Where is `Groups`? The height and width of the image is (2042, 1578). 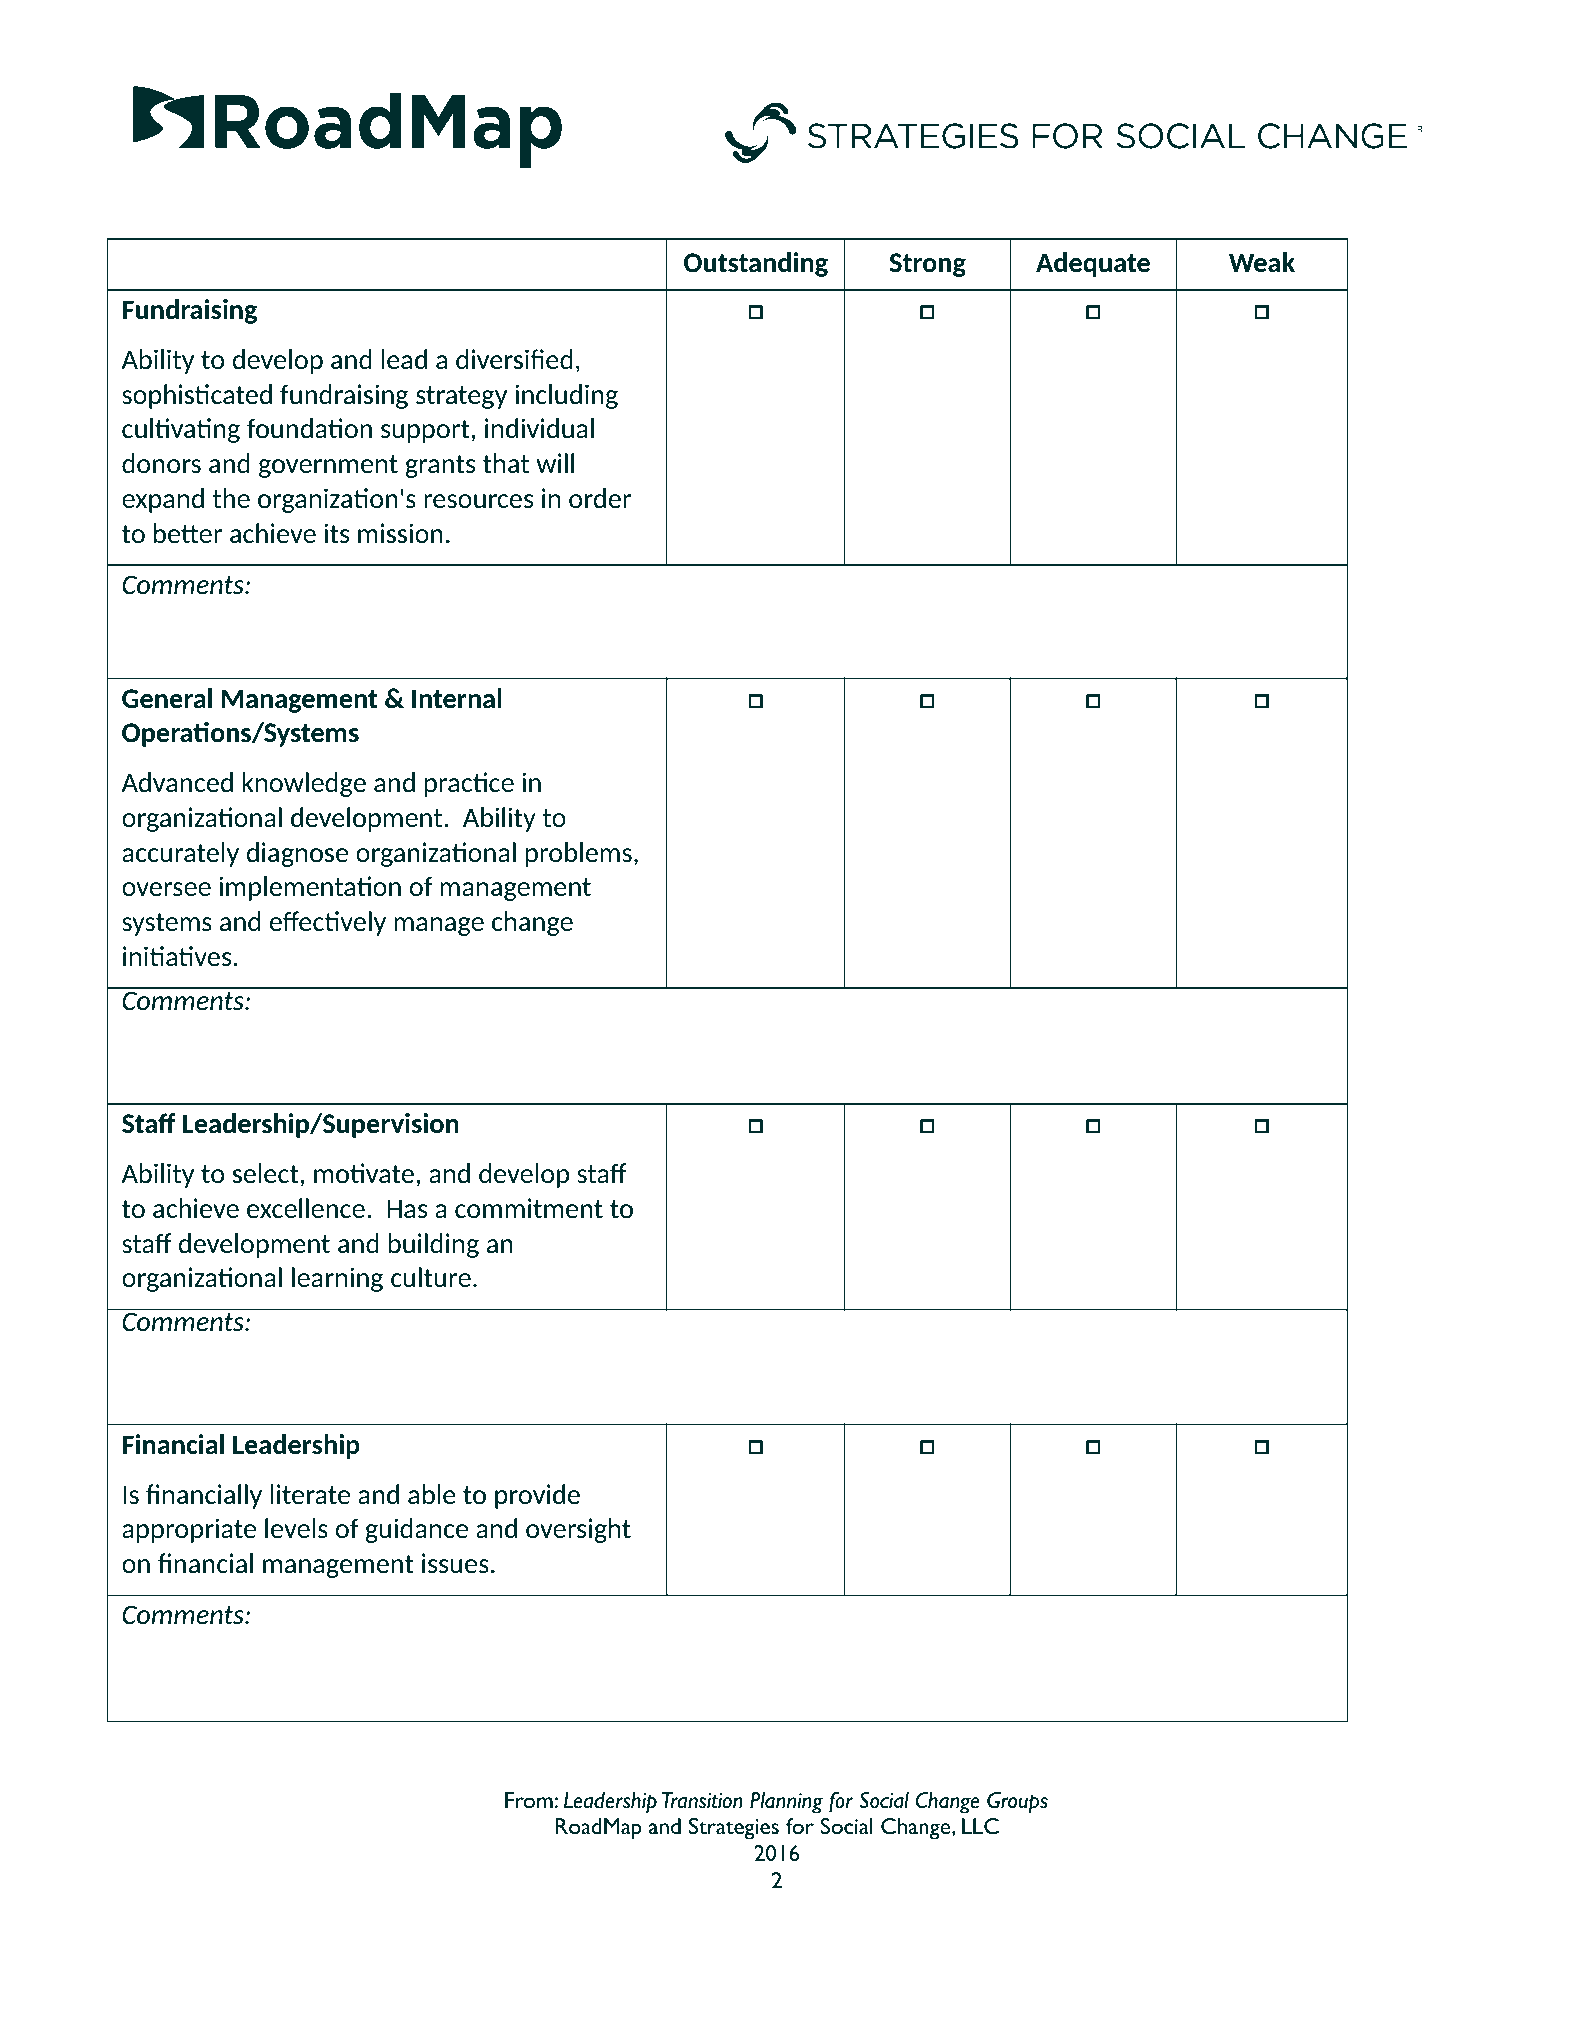 Groups is located at coordinates (1017, 1803).
